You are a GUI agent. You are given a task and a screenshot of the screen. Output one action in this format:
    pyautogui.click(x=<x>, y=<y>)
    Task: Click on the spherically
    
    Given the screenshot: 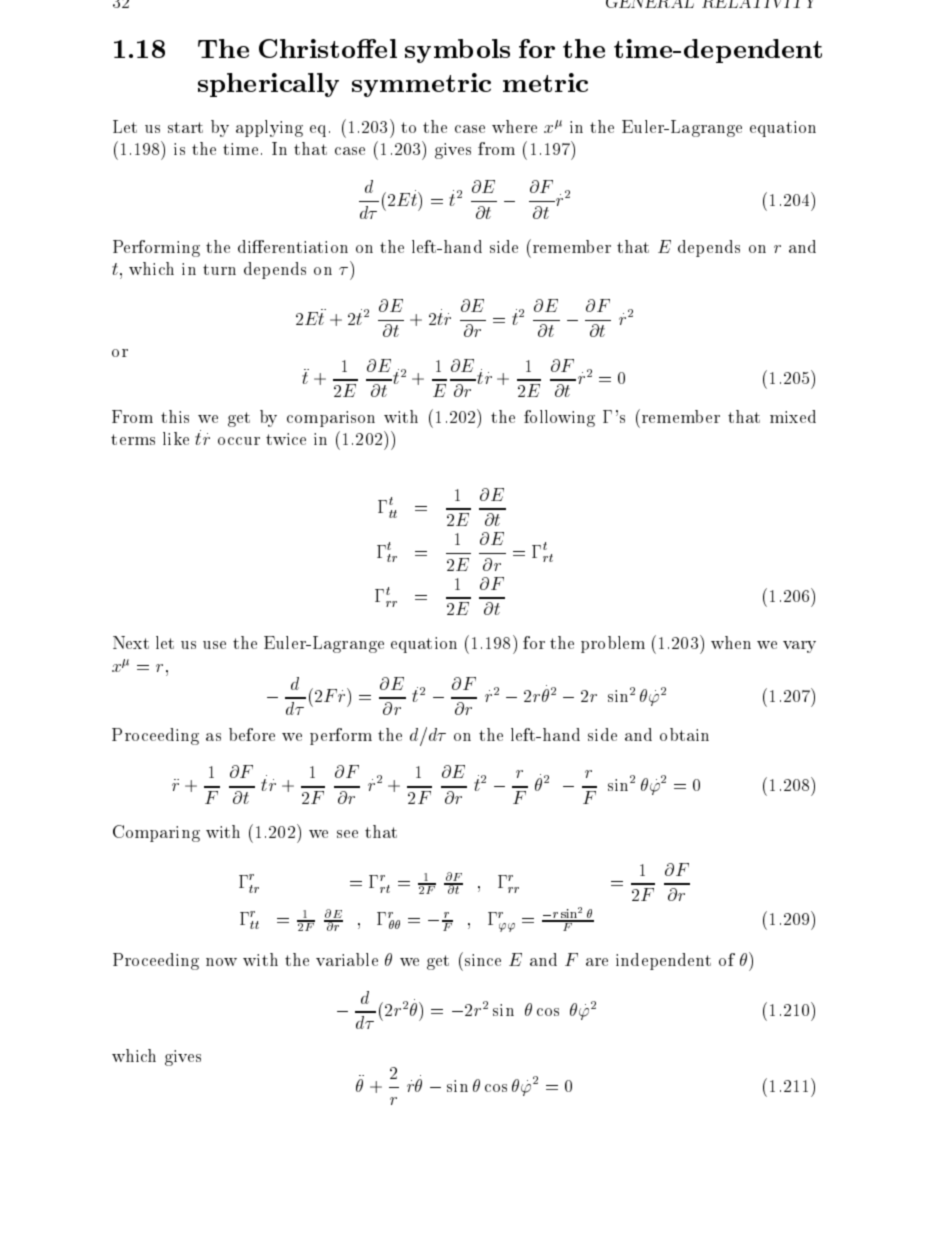 What is the action you would take?
    pyautogui.click(x=268, y=85)
